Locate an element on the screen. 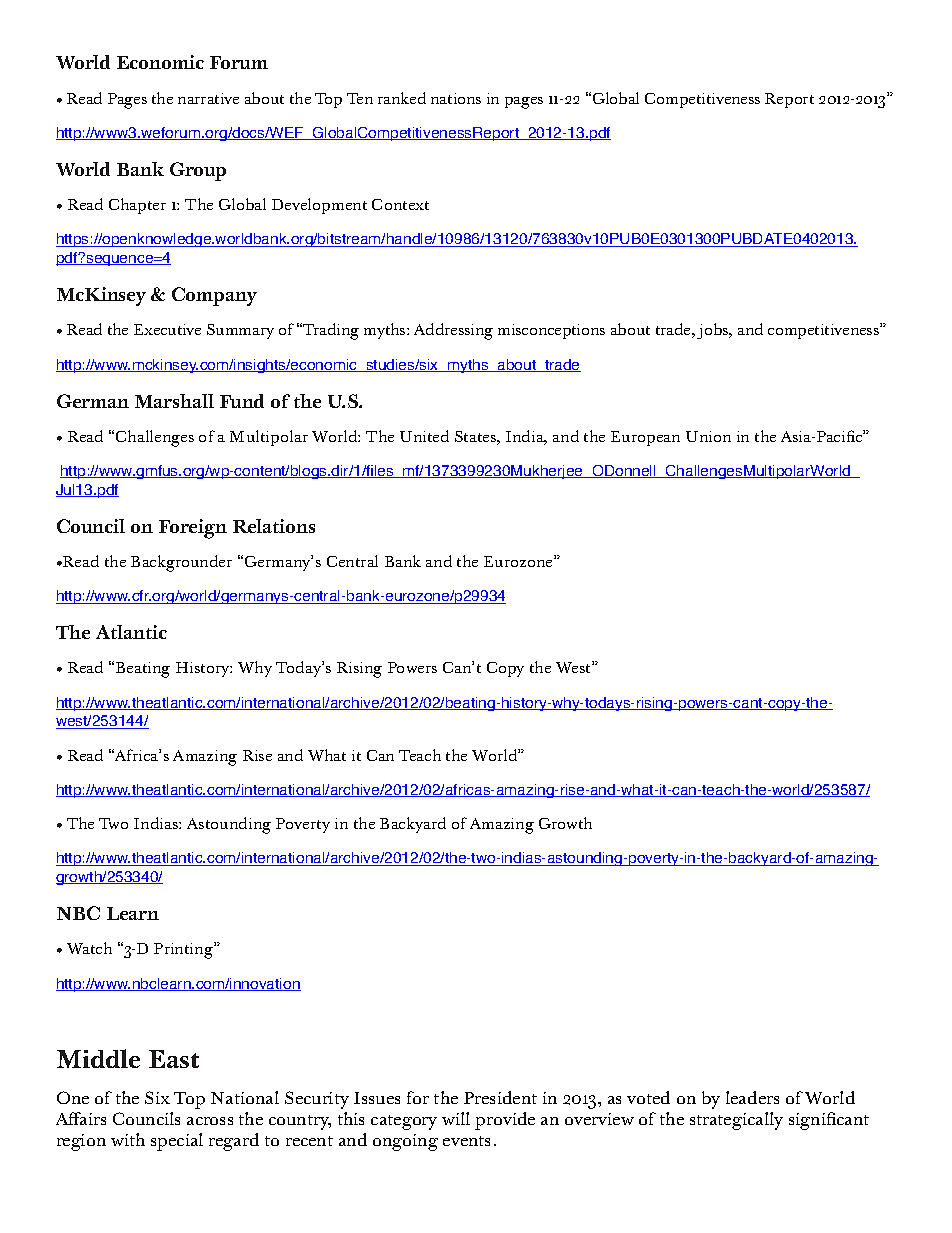 The height and width of the screenshot is (1233, 952). voted is located at coordinates (648, 1097).
